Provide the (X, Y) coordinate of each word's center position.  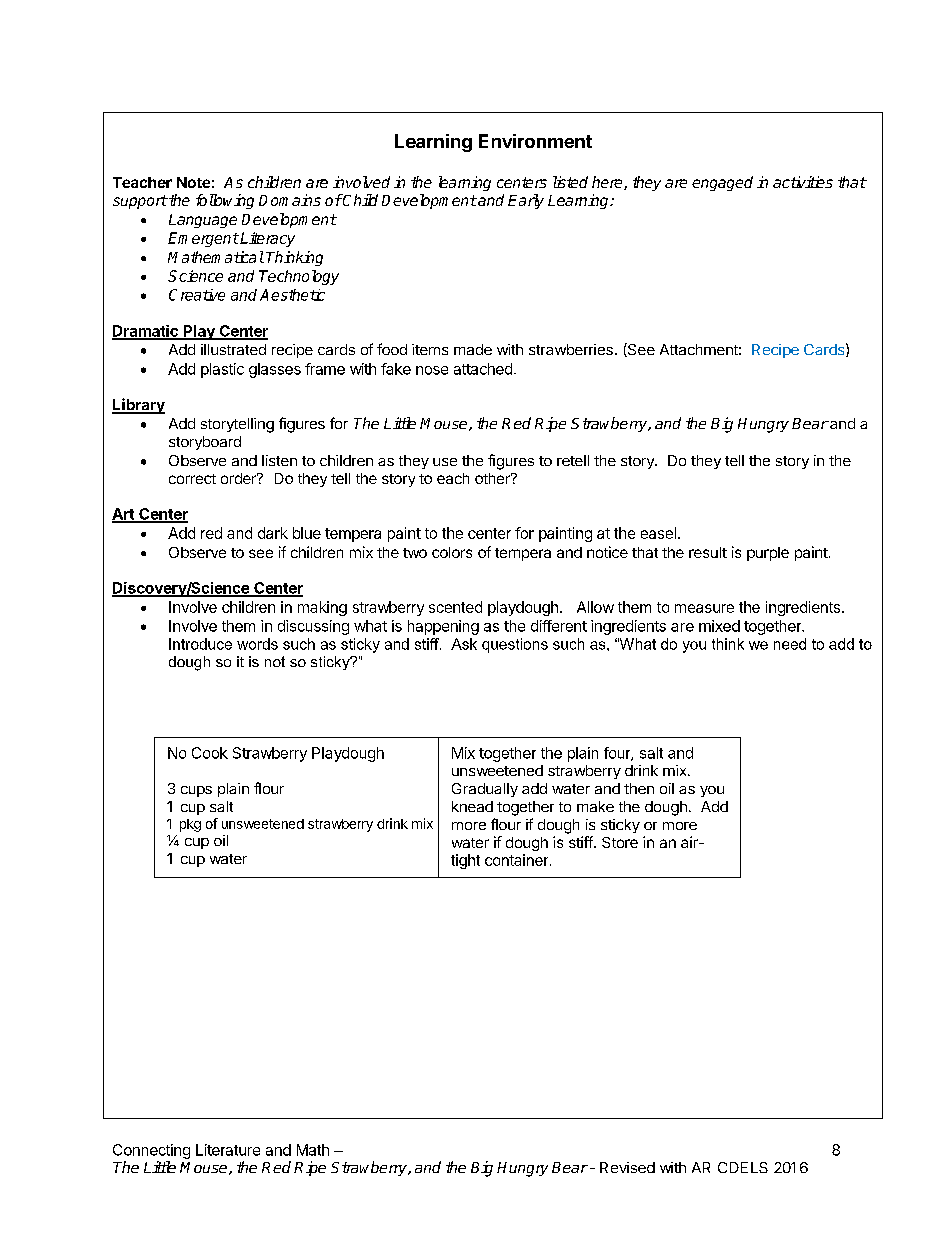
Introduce (200, 644)
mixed (719, 626)
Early (526, 201)
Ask (464, 644)
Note (193, 182)
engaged (722, 183)
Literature (228, 1150)
